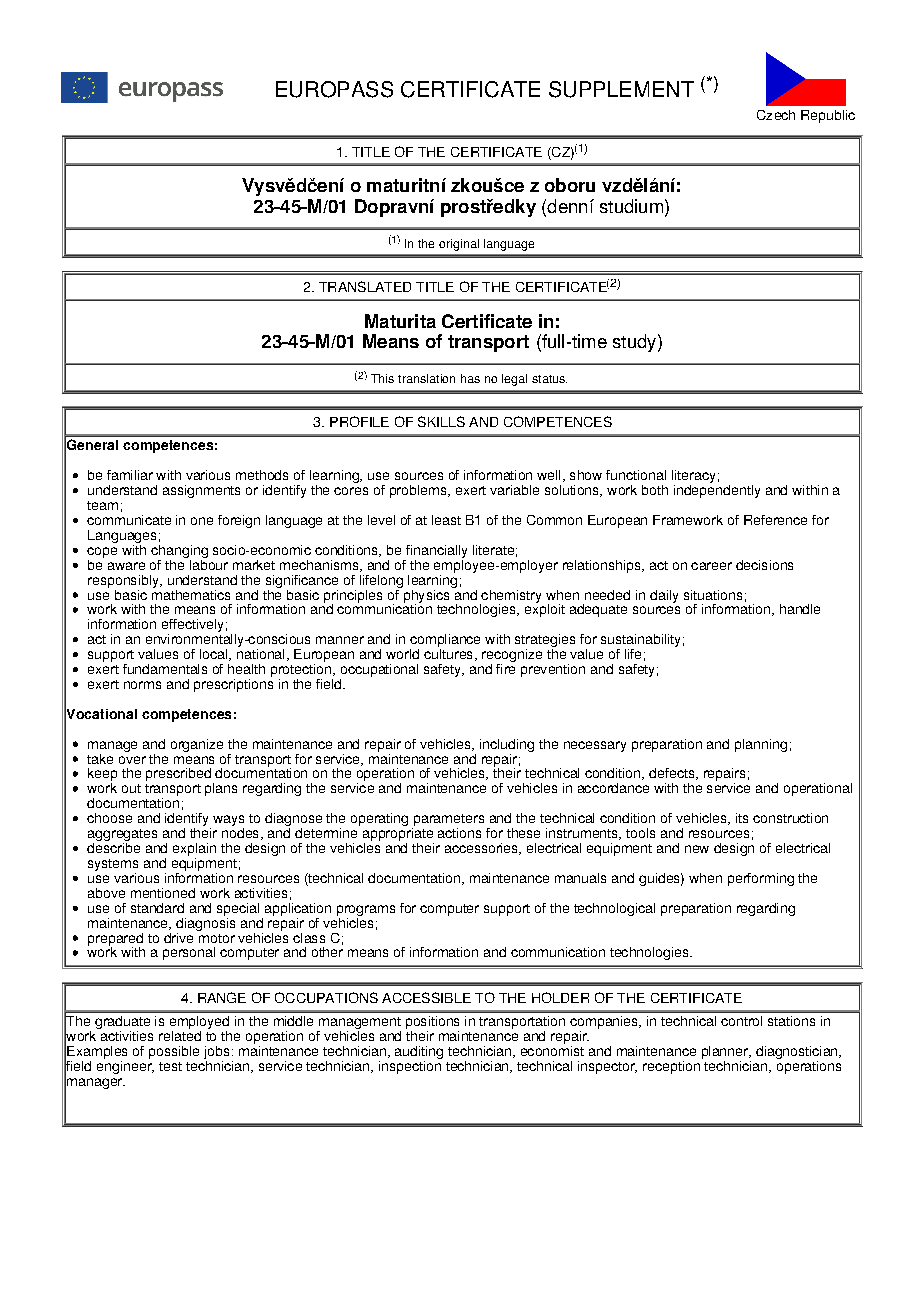 Image resolution: width=924 pixels, height=1308 pixels. I want to click on Czech, so click(776, 115).
